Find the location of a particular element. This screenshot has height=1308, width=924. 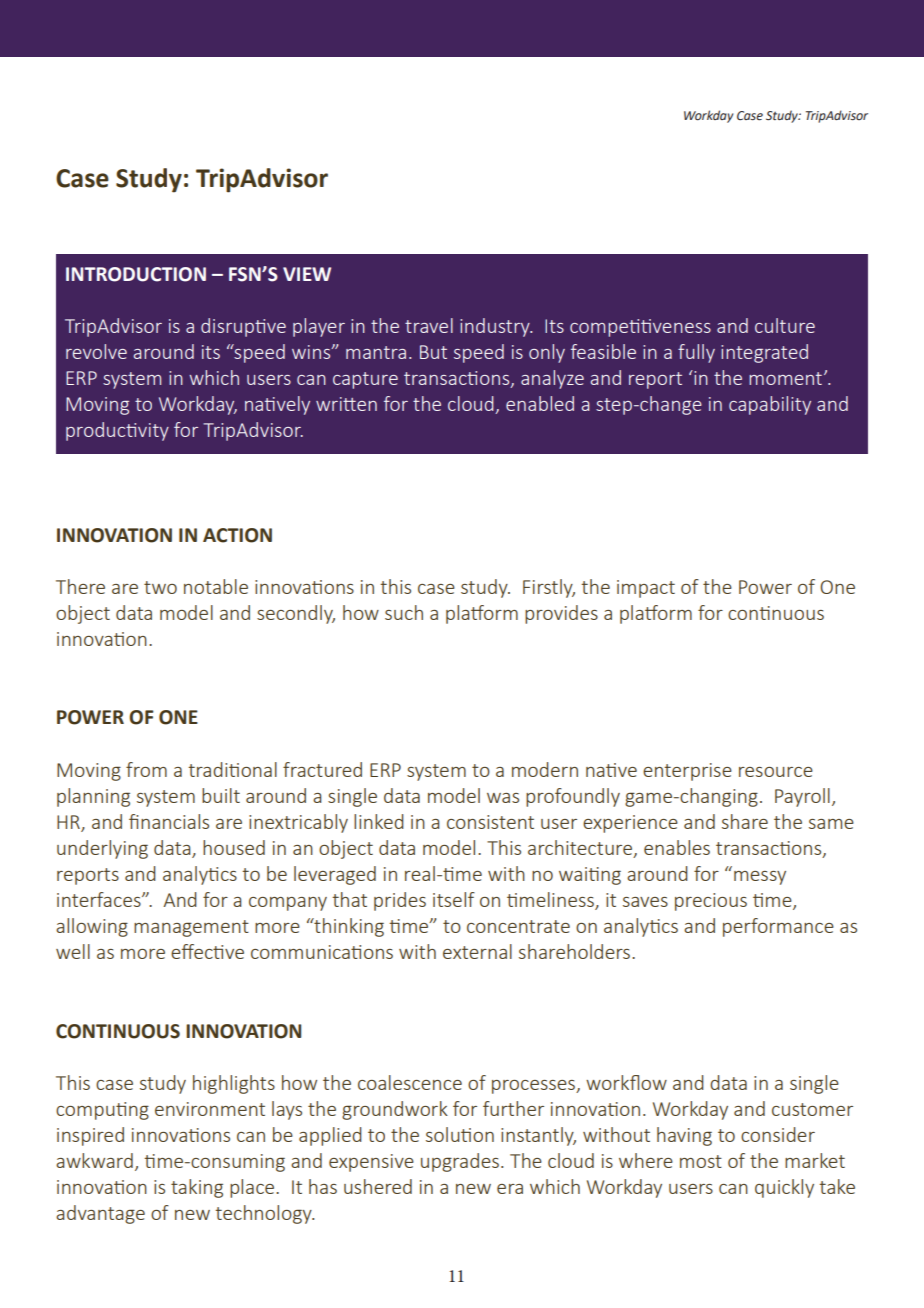

travel is located at coordinates (429, 325).
